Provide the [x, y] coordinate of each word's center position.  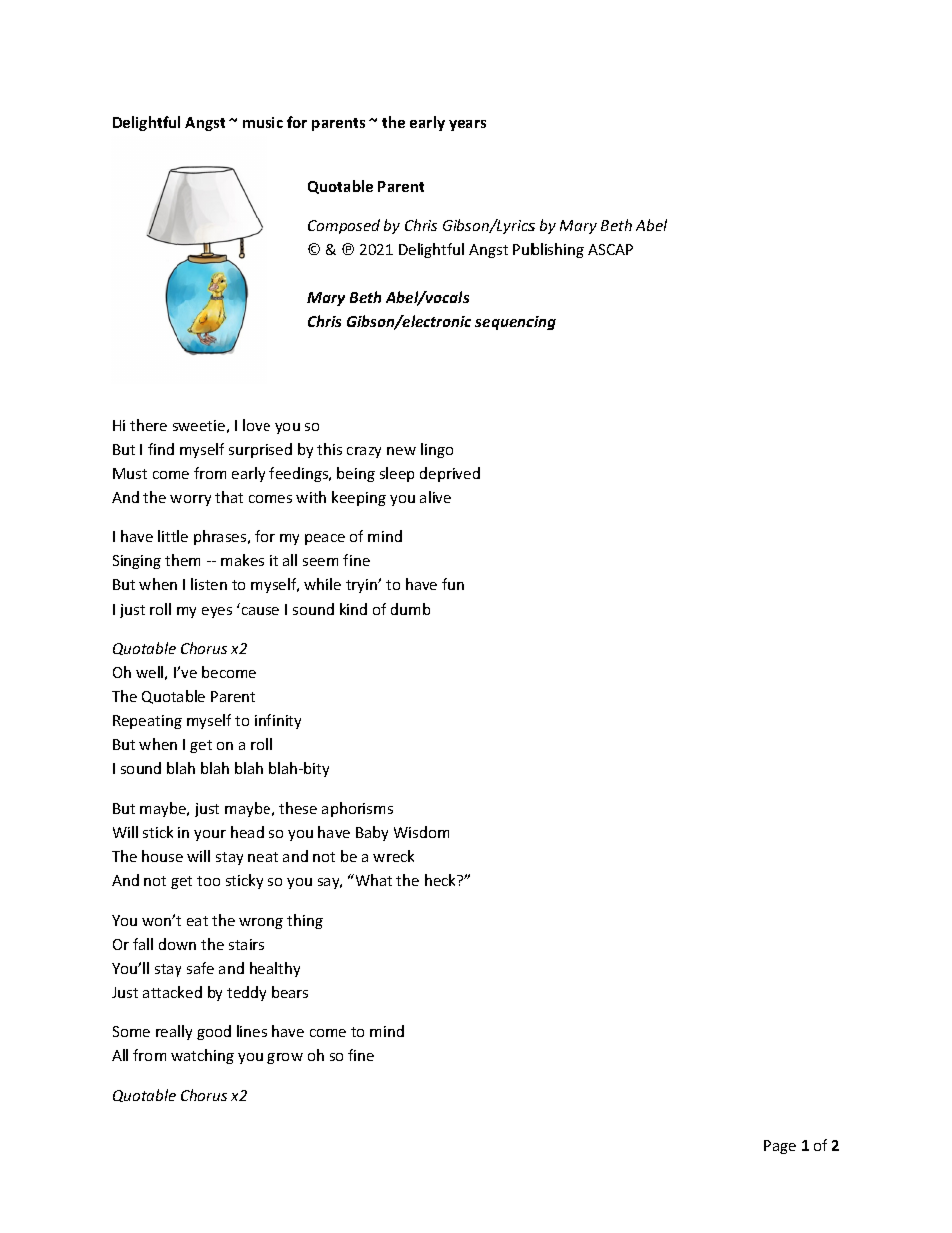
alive [435, 497]
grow [285, 1058]
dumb [410, 609]
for [297, 122]
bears [290, 992]
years [467, 125]
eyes [217, 612]
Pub [526, 249]
